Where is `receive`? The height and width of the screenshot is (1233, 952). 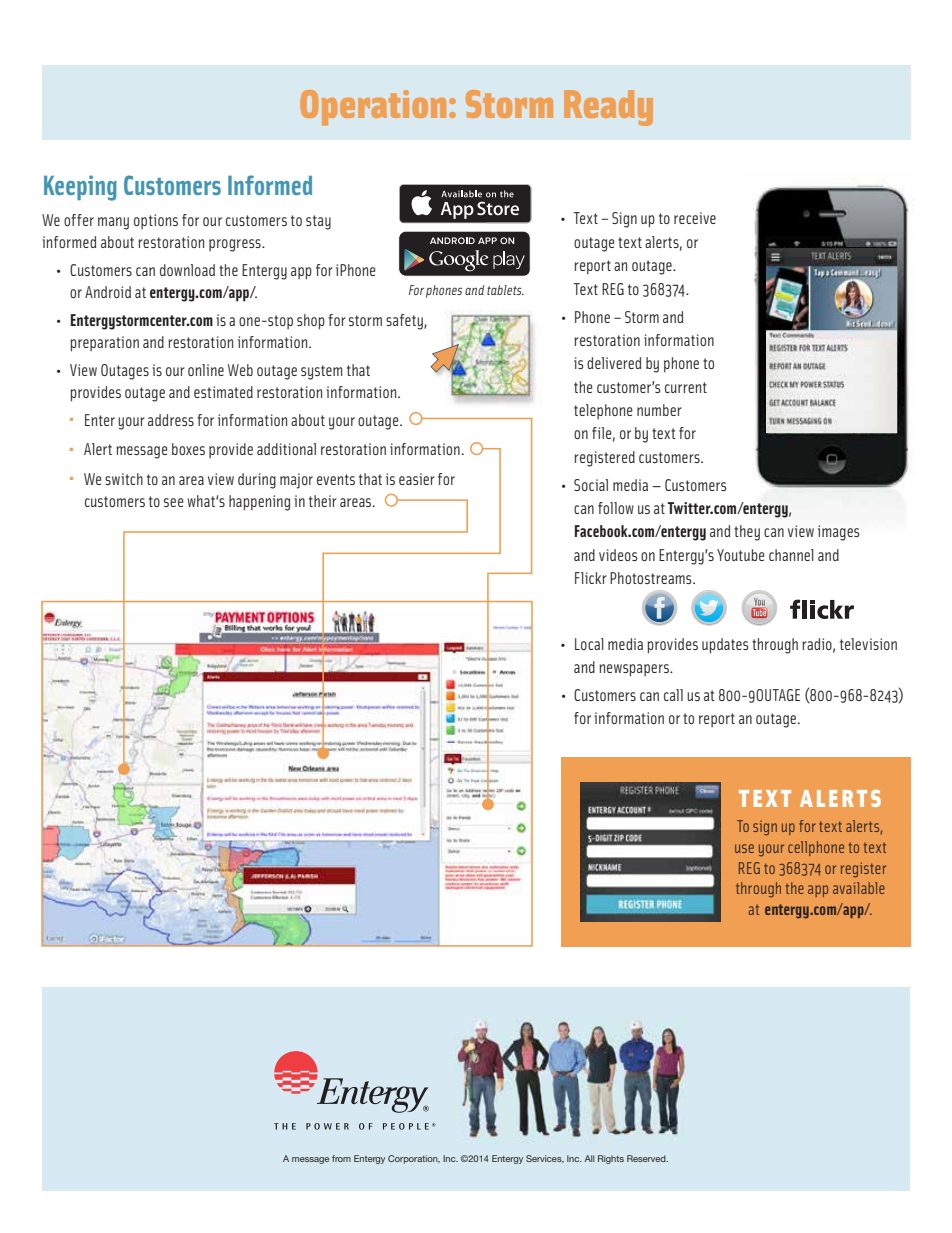 receive is located at coordinates (695, 218).
